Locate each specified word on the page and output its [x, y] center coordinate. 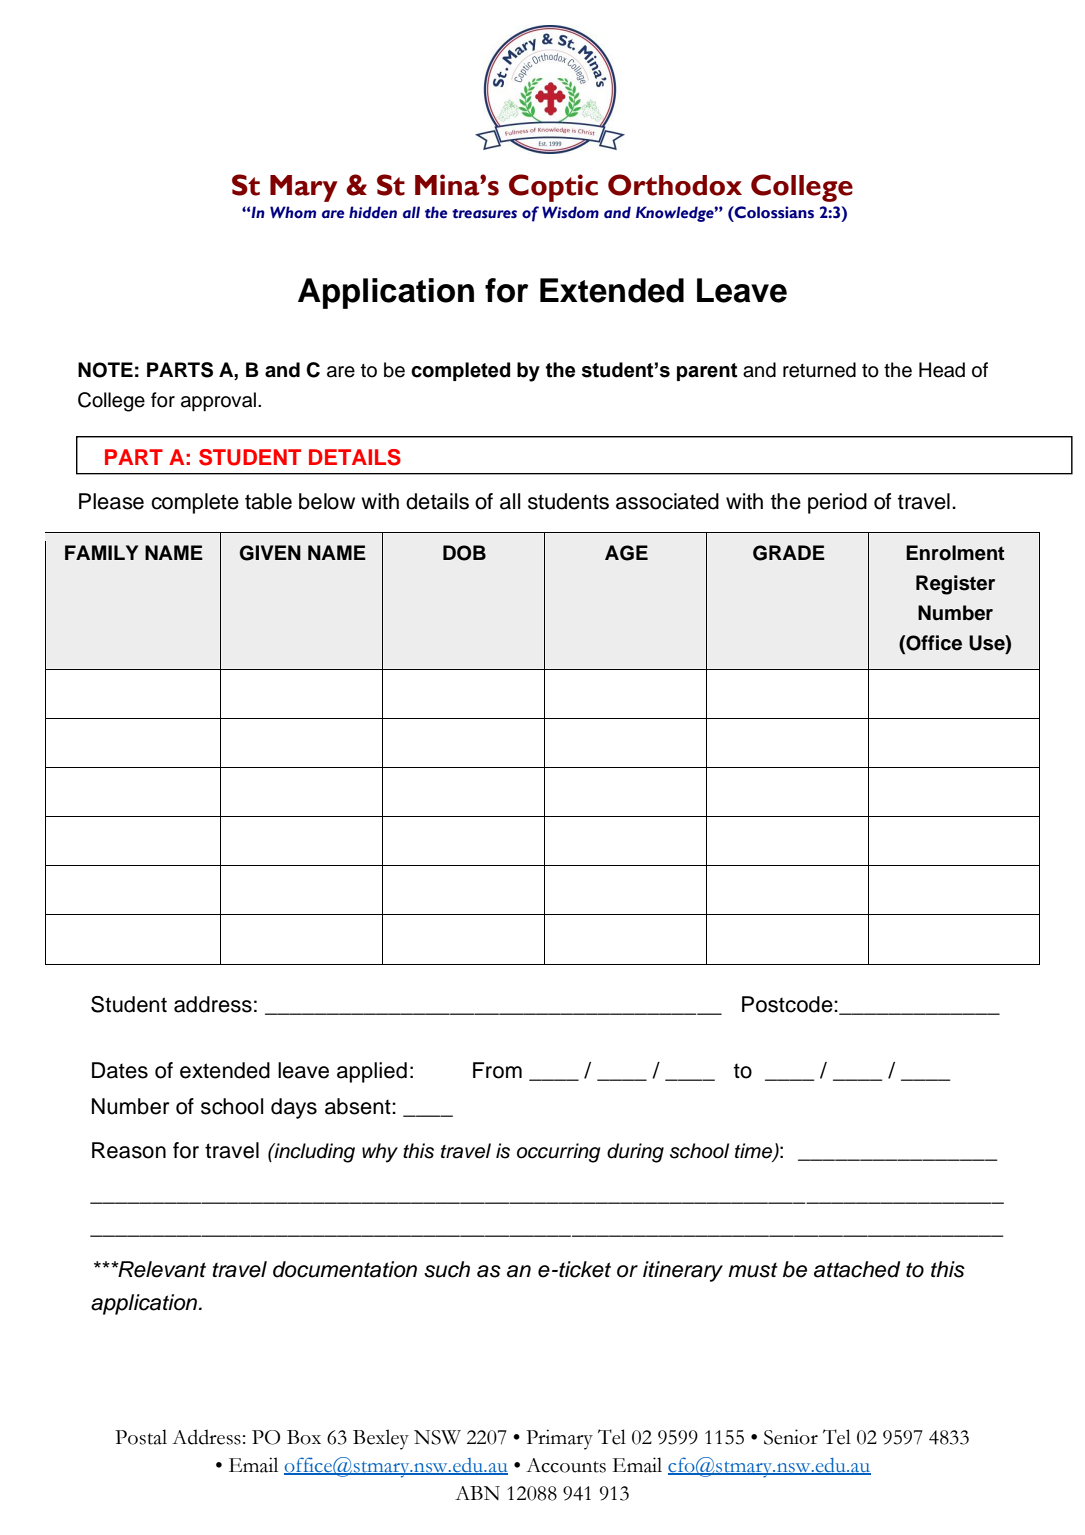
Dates [120, 1070]
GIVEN [270, 553]
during [635, 1153]
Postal [141, 1437]
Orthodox [675, 185]
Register [955, 585]
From [497, 1070]
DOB [464, 553]
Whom [293, 212]
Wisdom [570, 212]
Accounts [566, 1465]
